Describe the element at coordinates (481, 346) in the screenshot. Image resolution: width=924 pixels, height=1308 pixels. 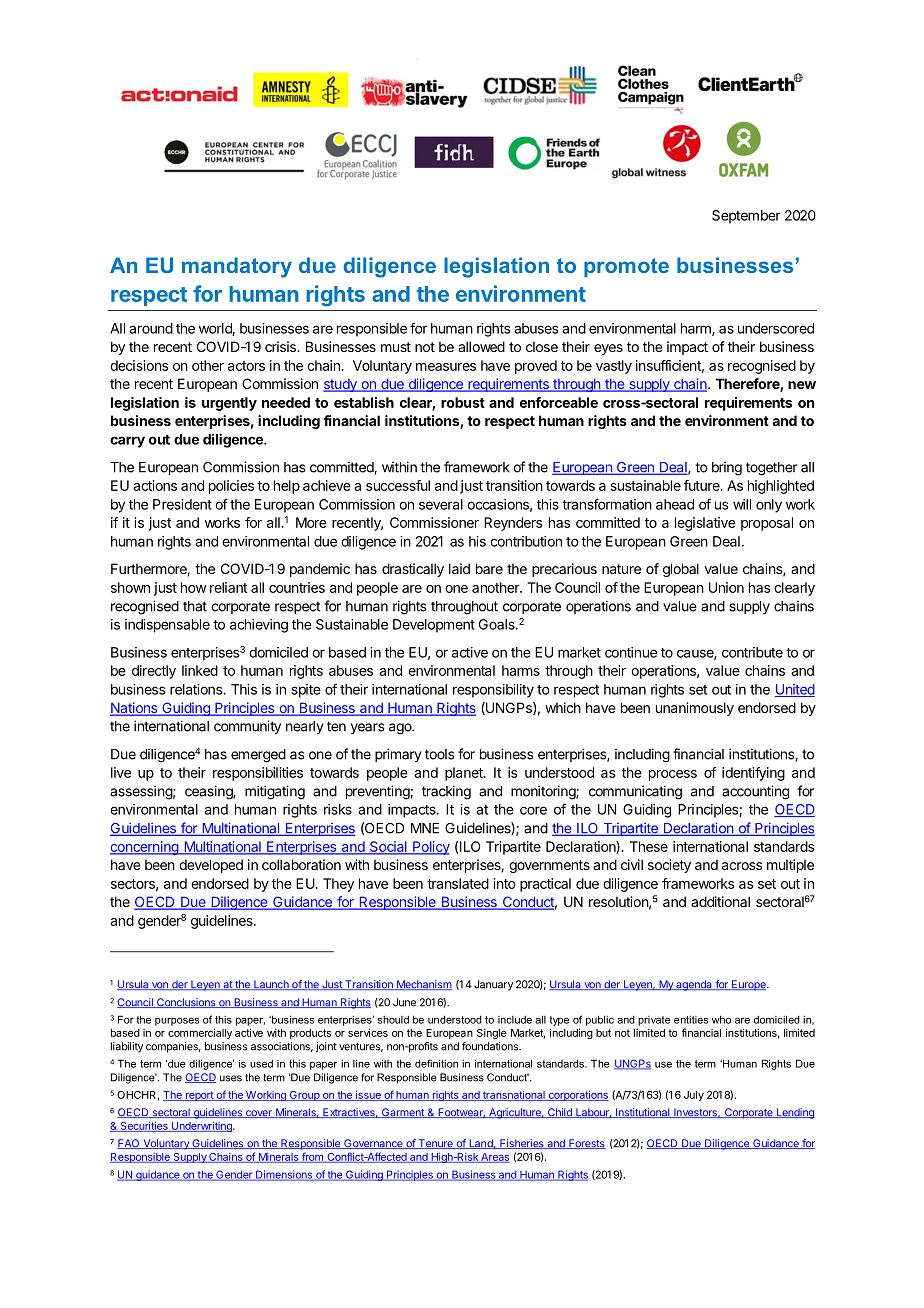
I see `allowed` at that location.
